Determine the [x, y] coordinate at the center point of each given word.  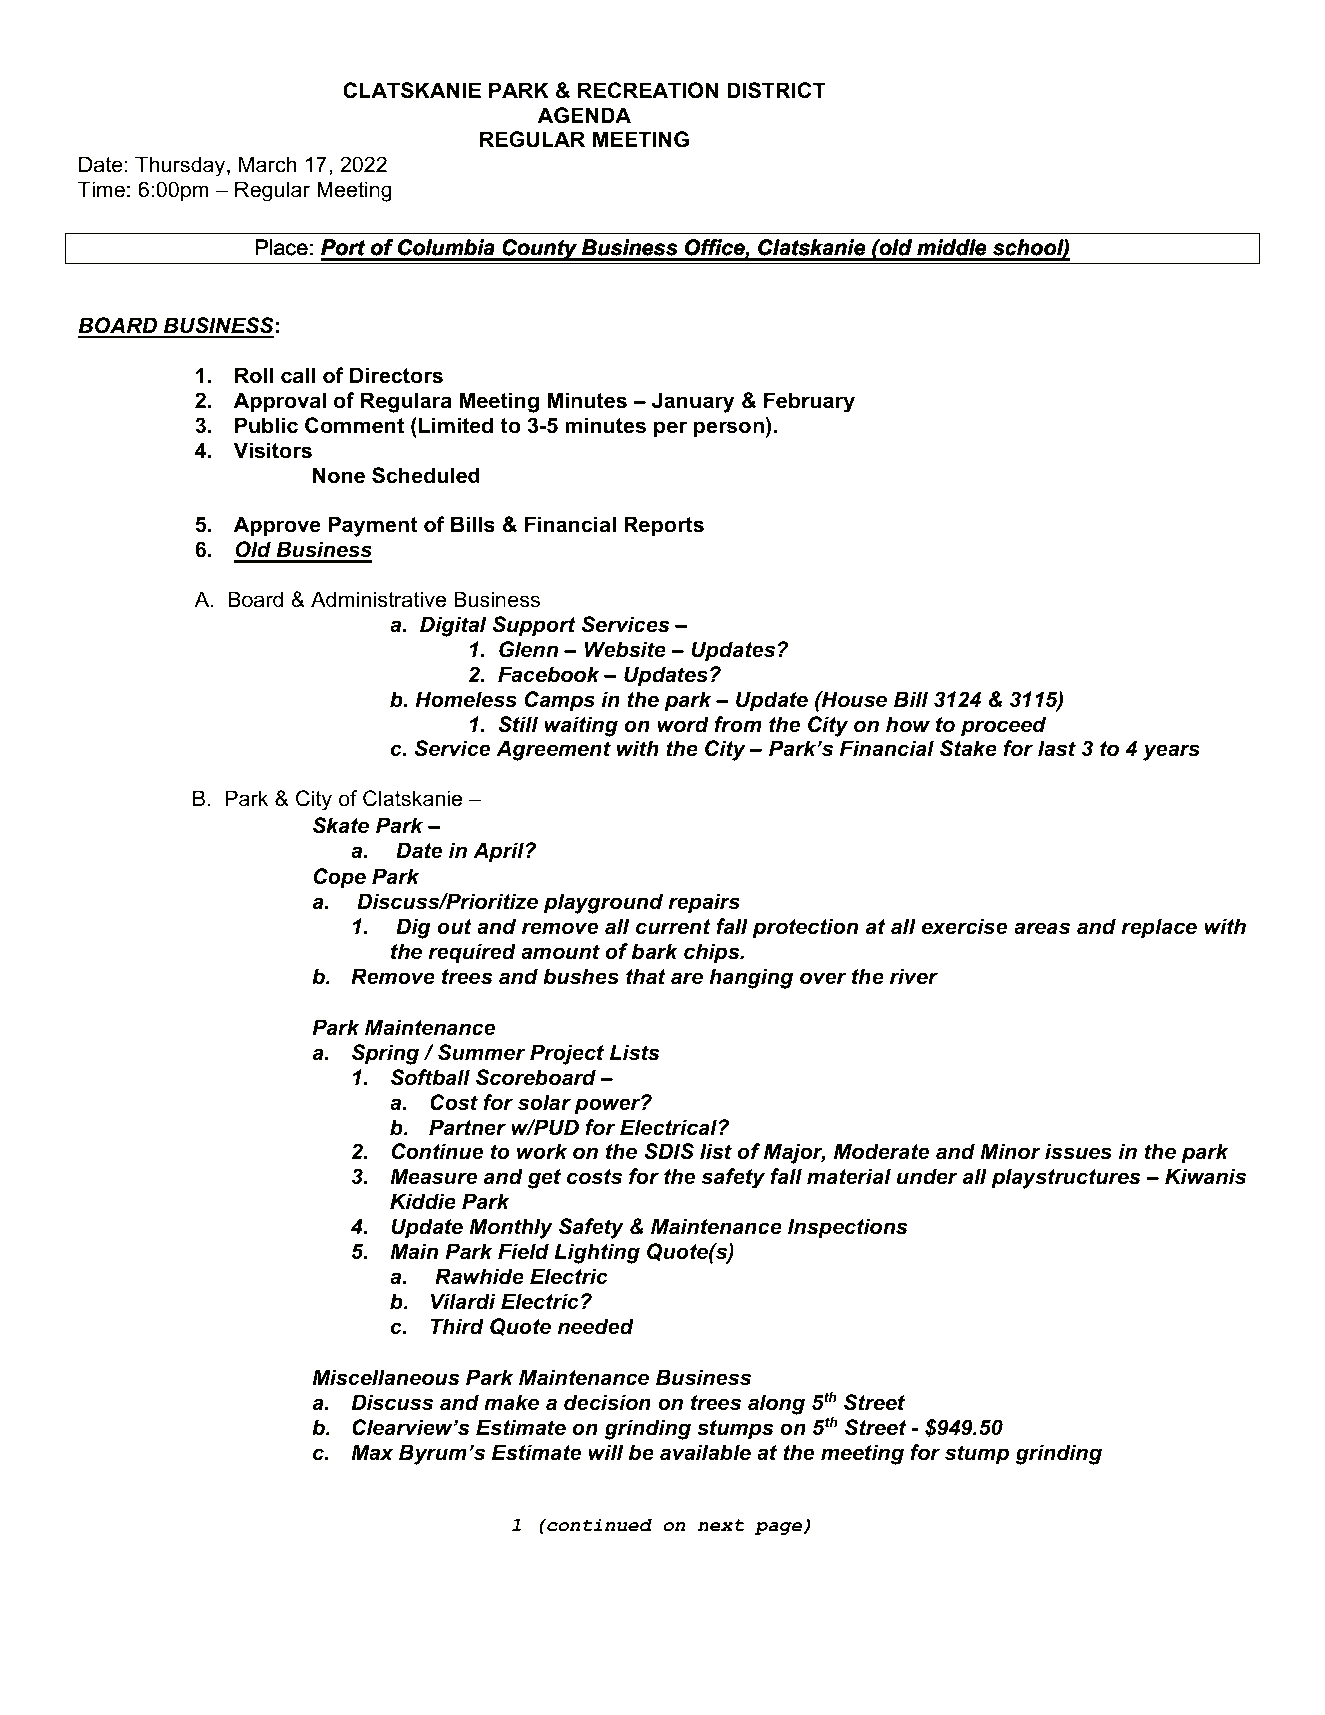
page [779, 1528]
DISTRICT [776, 90]
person [729, 429]
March [268, 164]
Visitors [273, 450]
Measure [433, 1176]
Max [372, 1452]
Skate [341, 825]
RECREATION [648, 90]
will [605, 1452]
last [1057, 748]
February [809, 402]
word [683, 724]
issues [1078, 1151]
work [542, 1151]
